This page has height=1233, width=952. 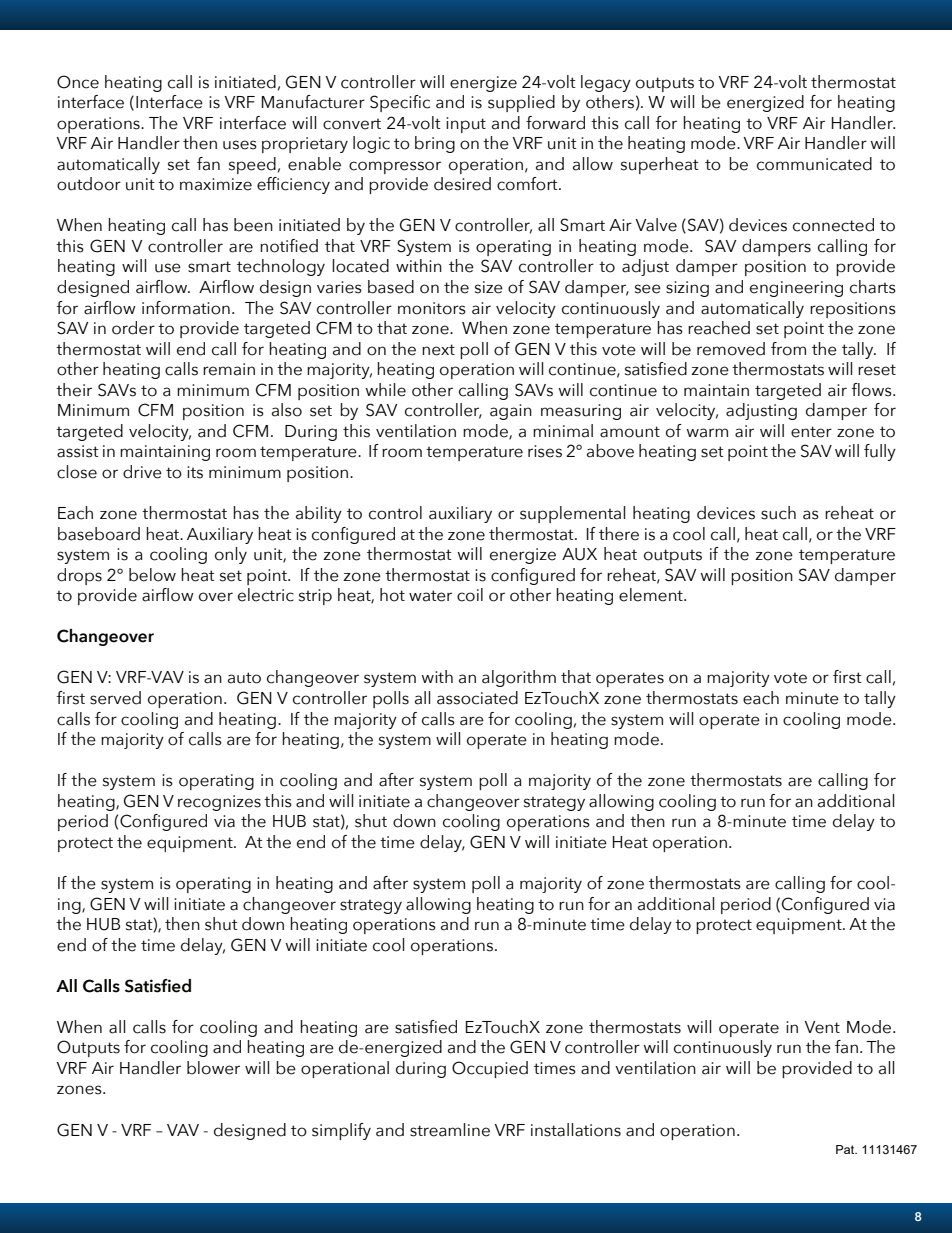 What do you see at coordinates (450, 1130) in the page?
I see `streamline` at bounding box center [450, 1130].
